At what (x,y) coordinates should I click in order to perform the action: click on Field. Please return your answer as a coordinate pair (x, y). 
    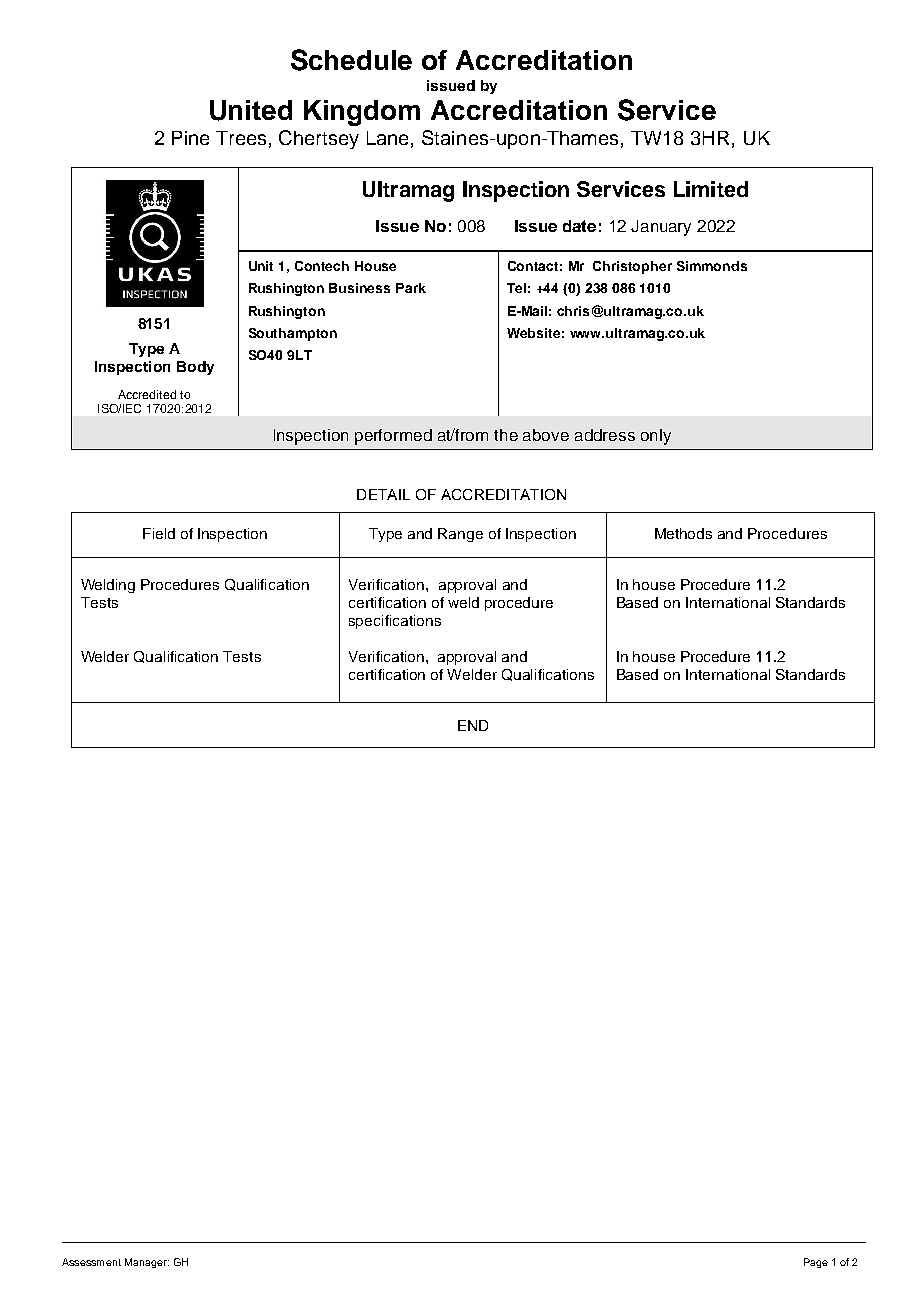
    Looking at the image, I should click on (159, 533).
